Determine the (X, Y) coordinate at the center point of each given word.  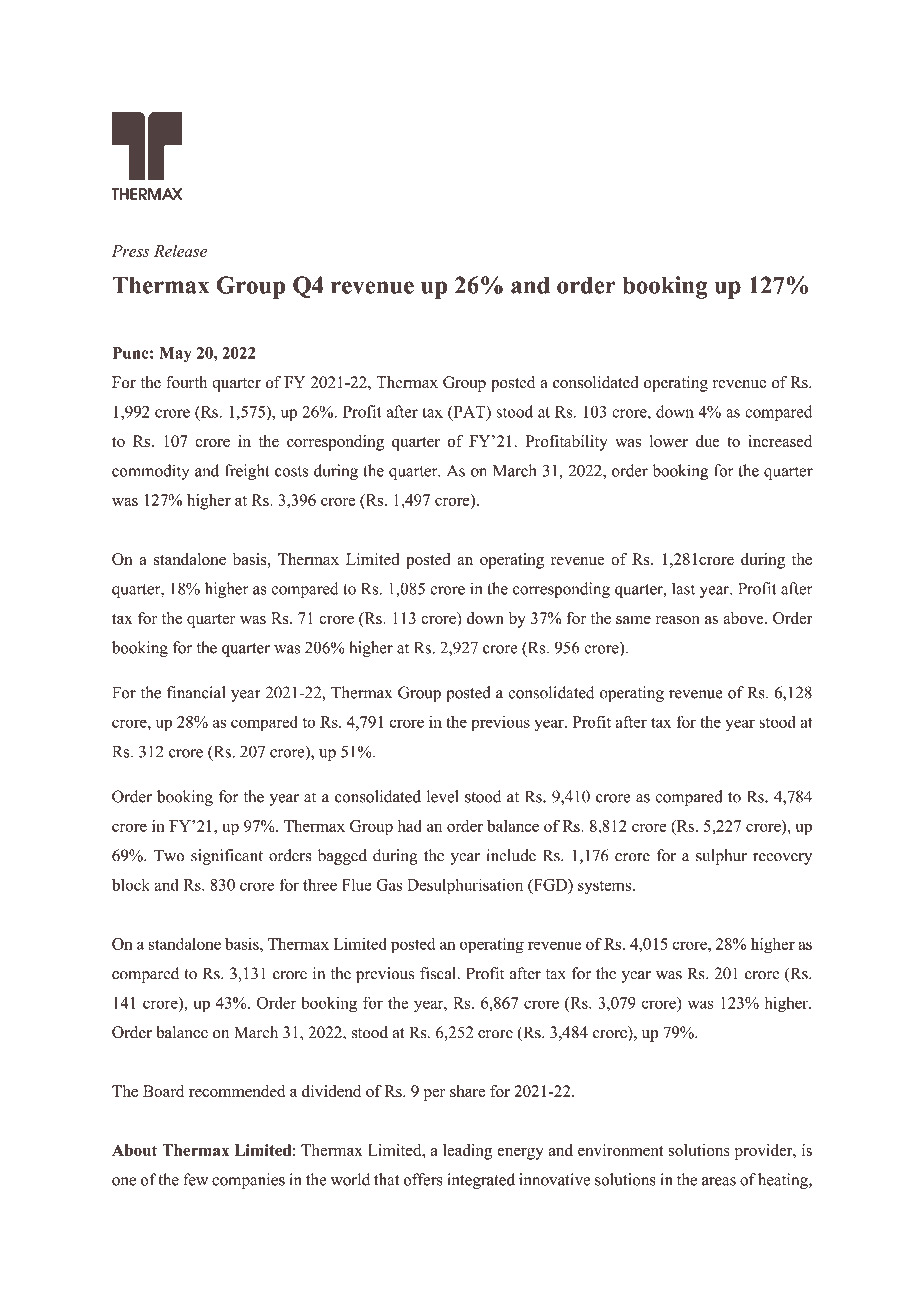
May (175, 355)
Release (180, 251)
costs (291, 471)
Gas (389, 885)
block (131, 885)
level (442, 796)
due (708, 441)
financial (196, 692)
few (195, 1179)
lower (668, 441)
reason (677, 620)
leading (467, 1152)
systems (604, 887)
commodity (150, 472)
